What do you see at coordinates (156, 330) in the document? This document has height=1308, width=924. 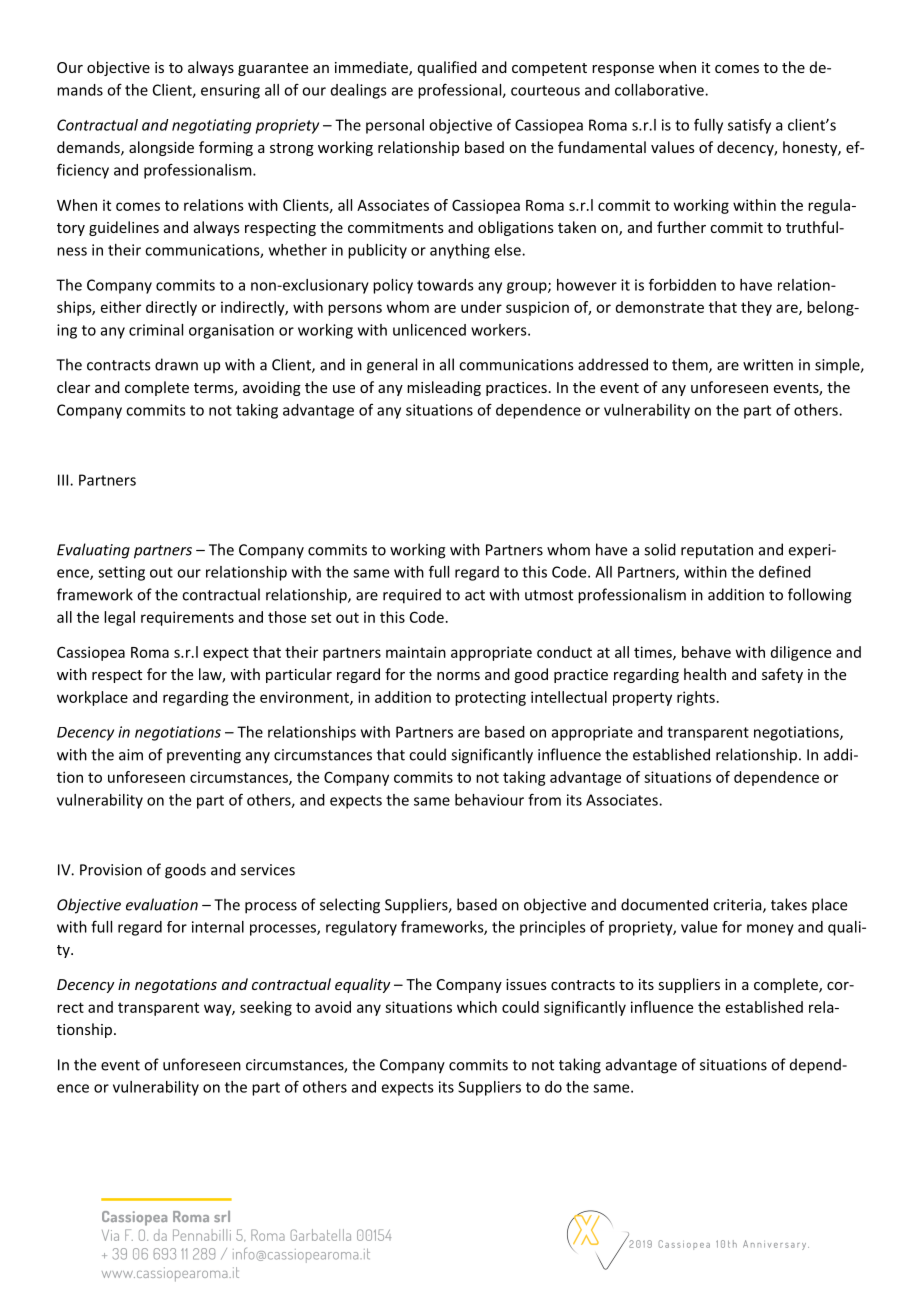 I see `criminal` at bounding box center [156, 330].
